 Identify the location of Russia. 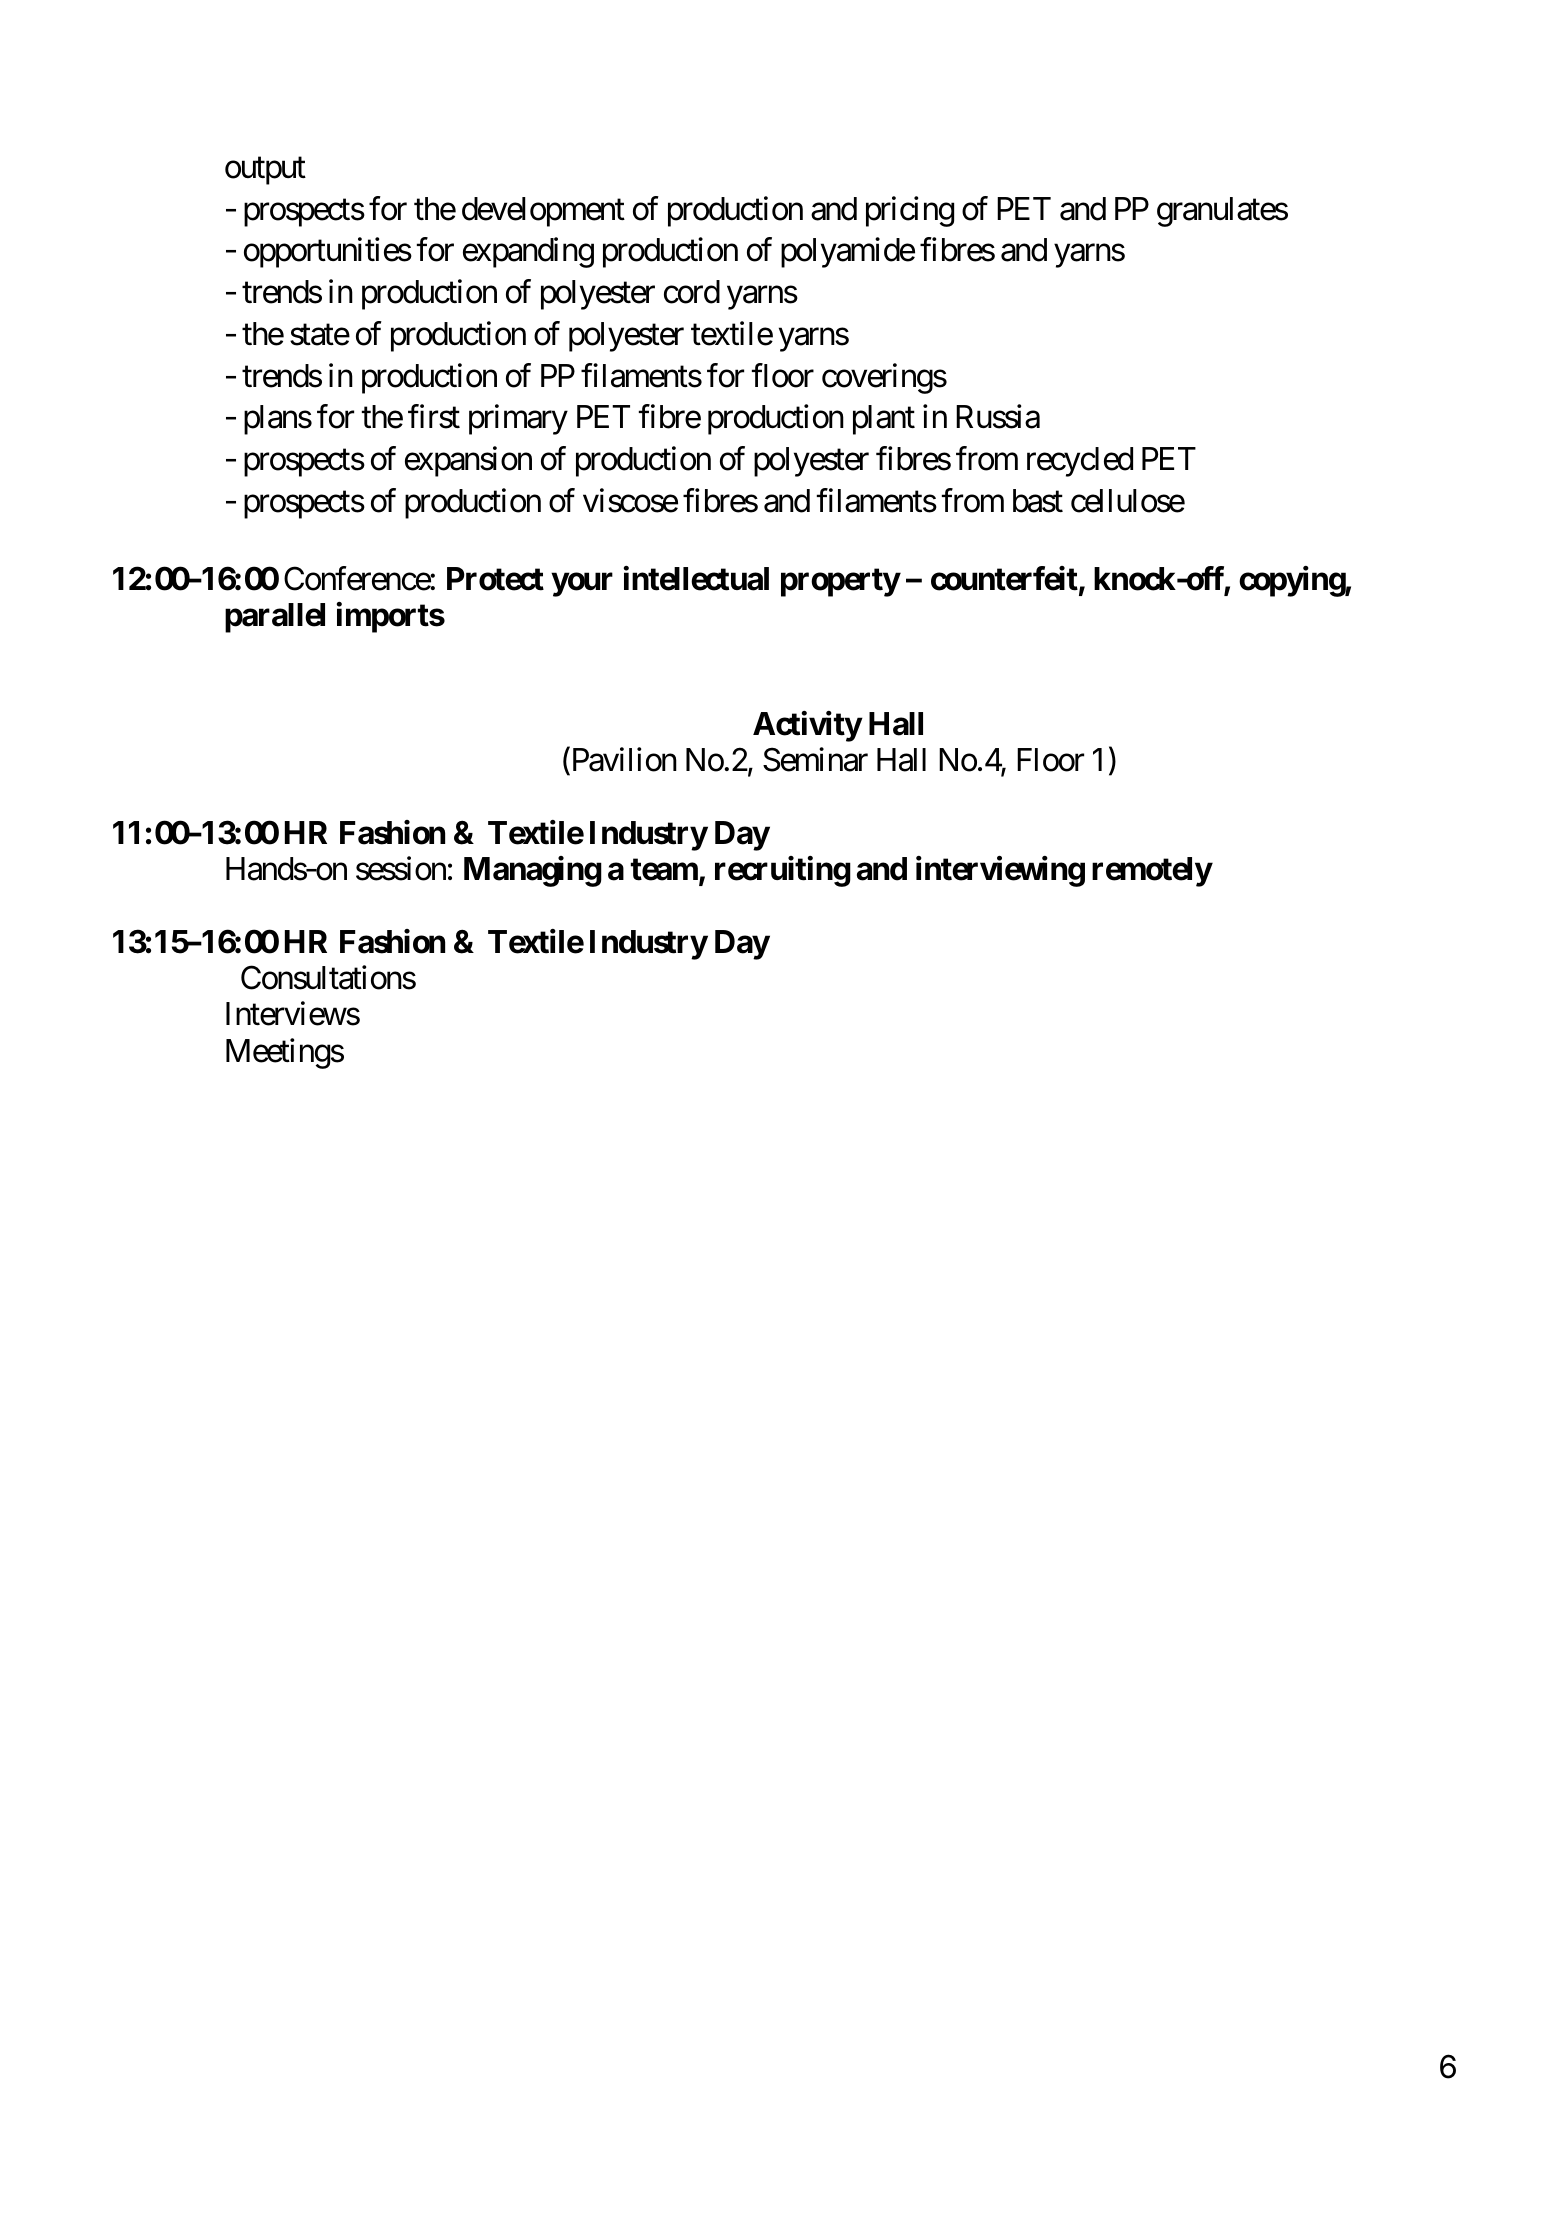
(998, 417).
